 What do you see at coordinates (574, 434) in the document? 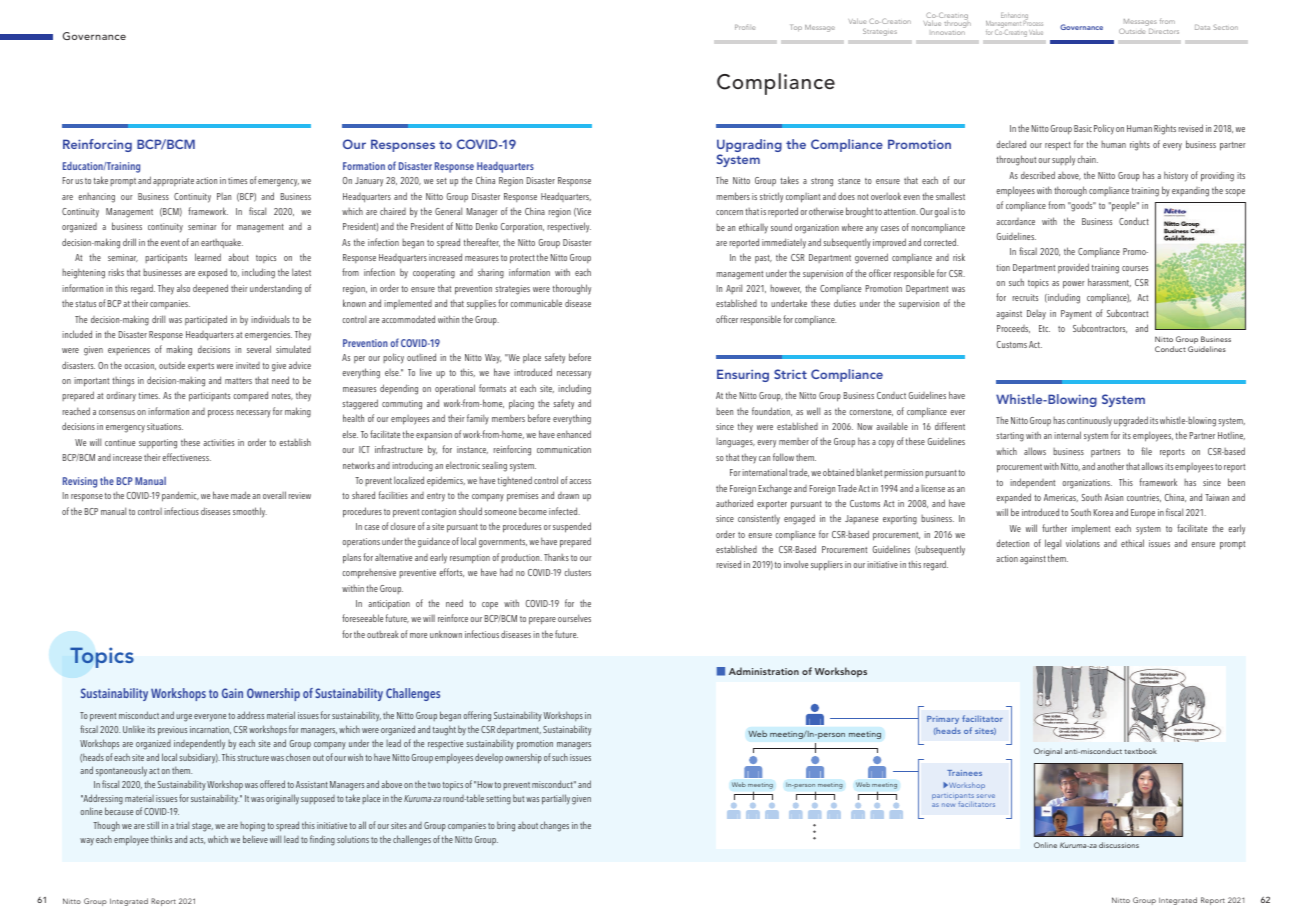
I see `enhanced` at bounding box center [574, 434].
